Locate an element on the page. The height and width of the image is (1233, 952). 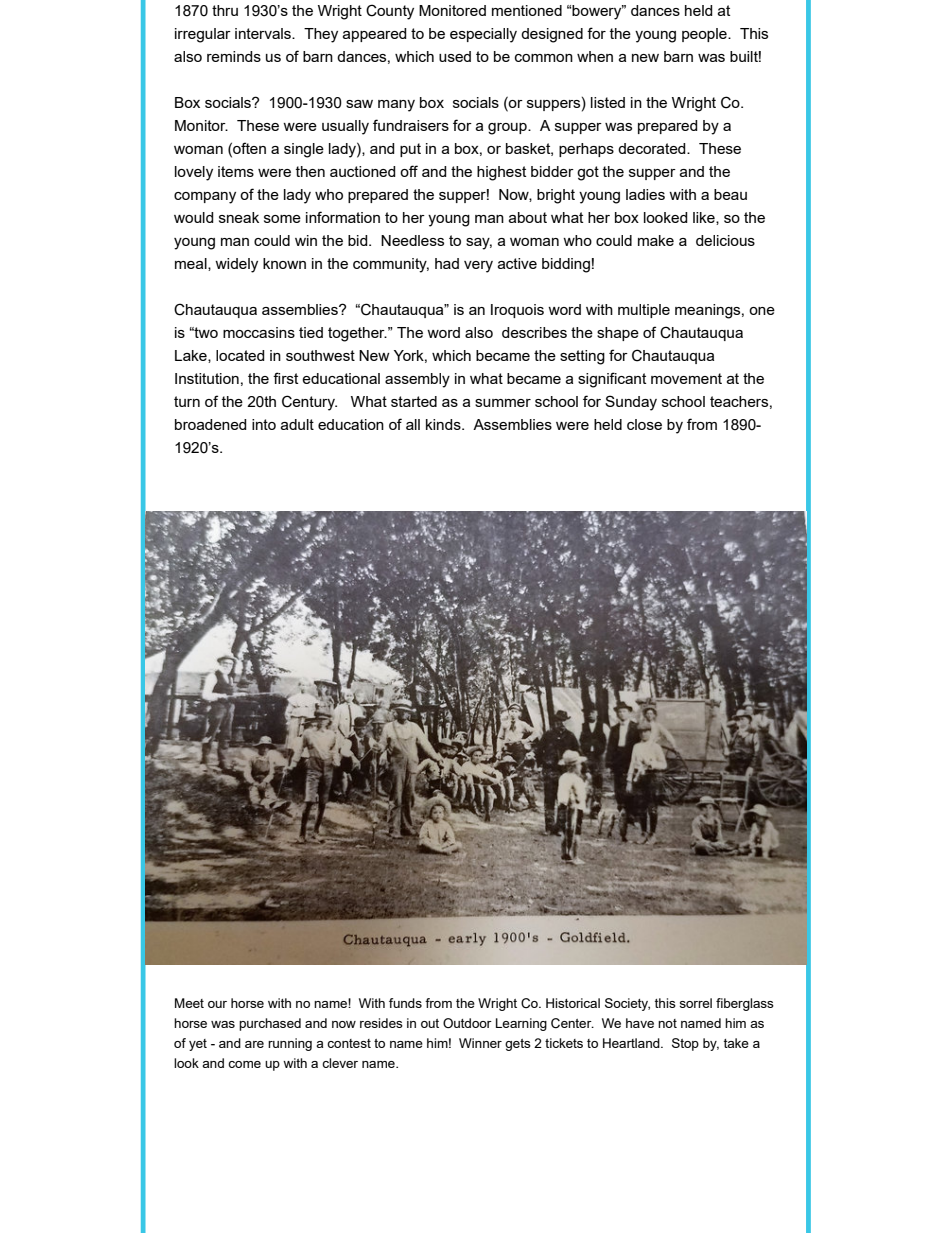
purchased is located at coordinates (270, 1024).
